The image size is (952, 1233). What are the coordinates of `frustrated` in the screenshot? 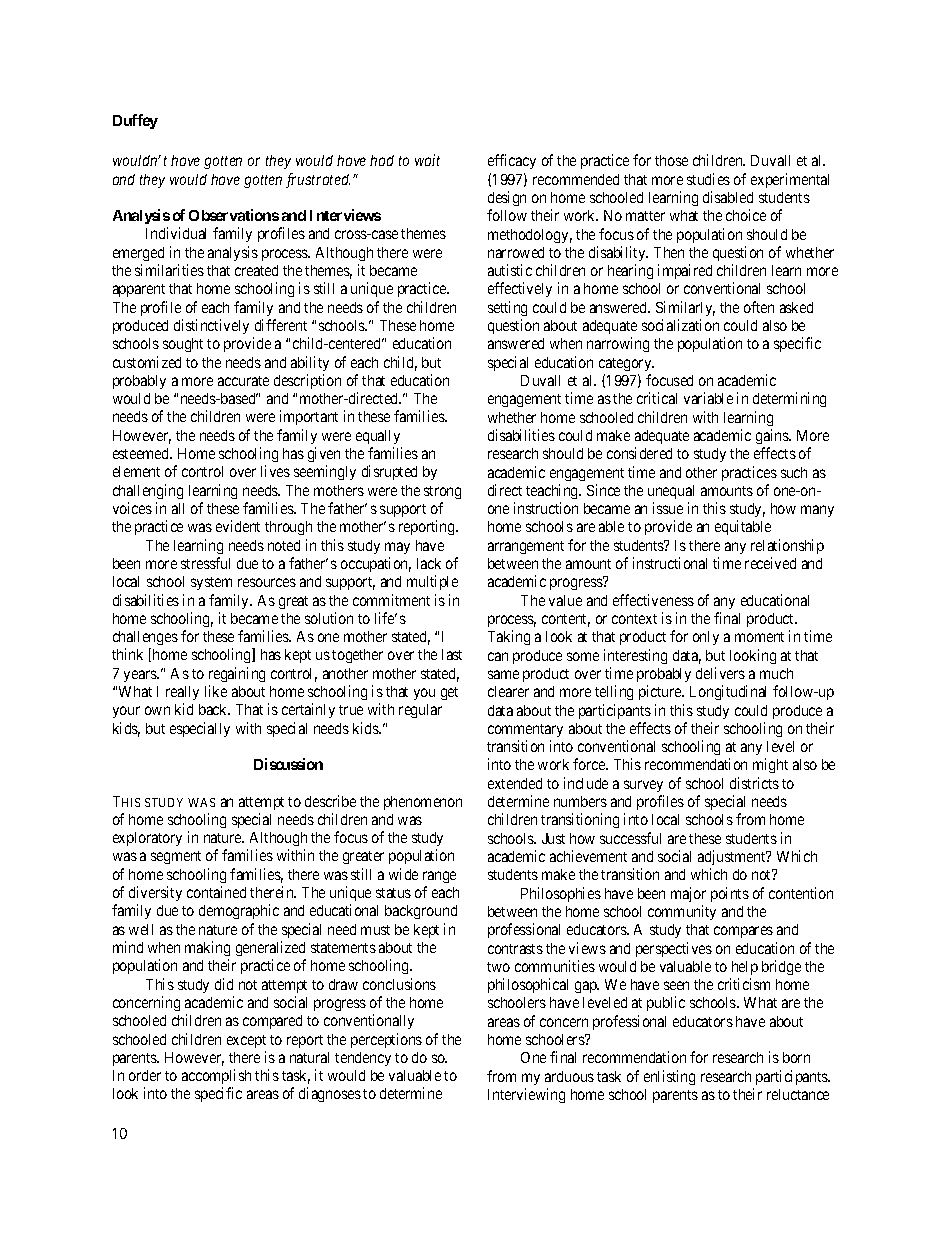 It's located at (318, 180).
